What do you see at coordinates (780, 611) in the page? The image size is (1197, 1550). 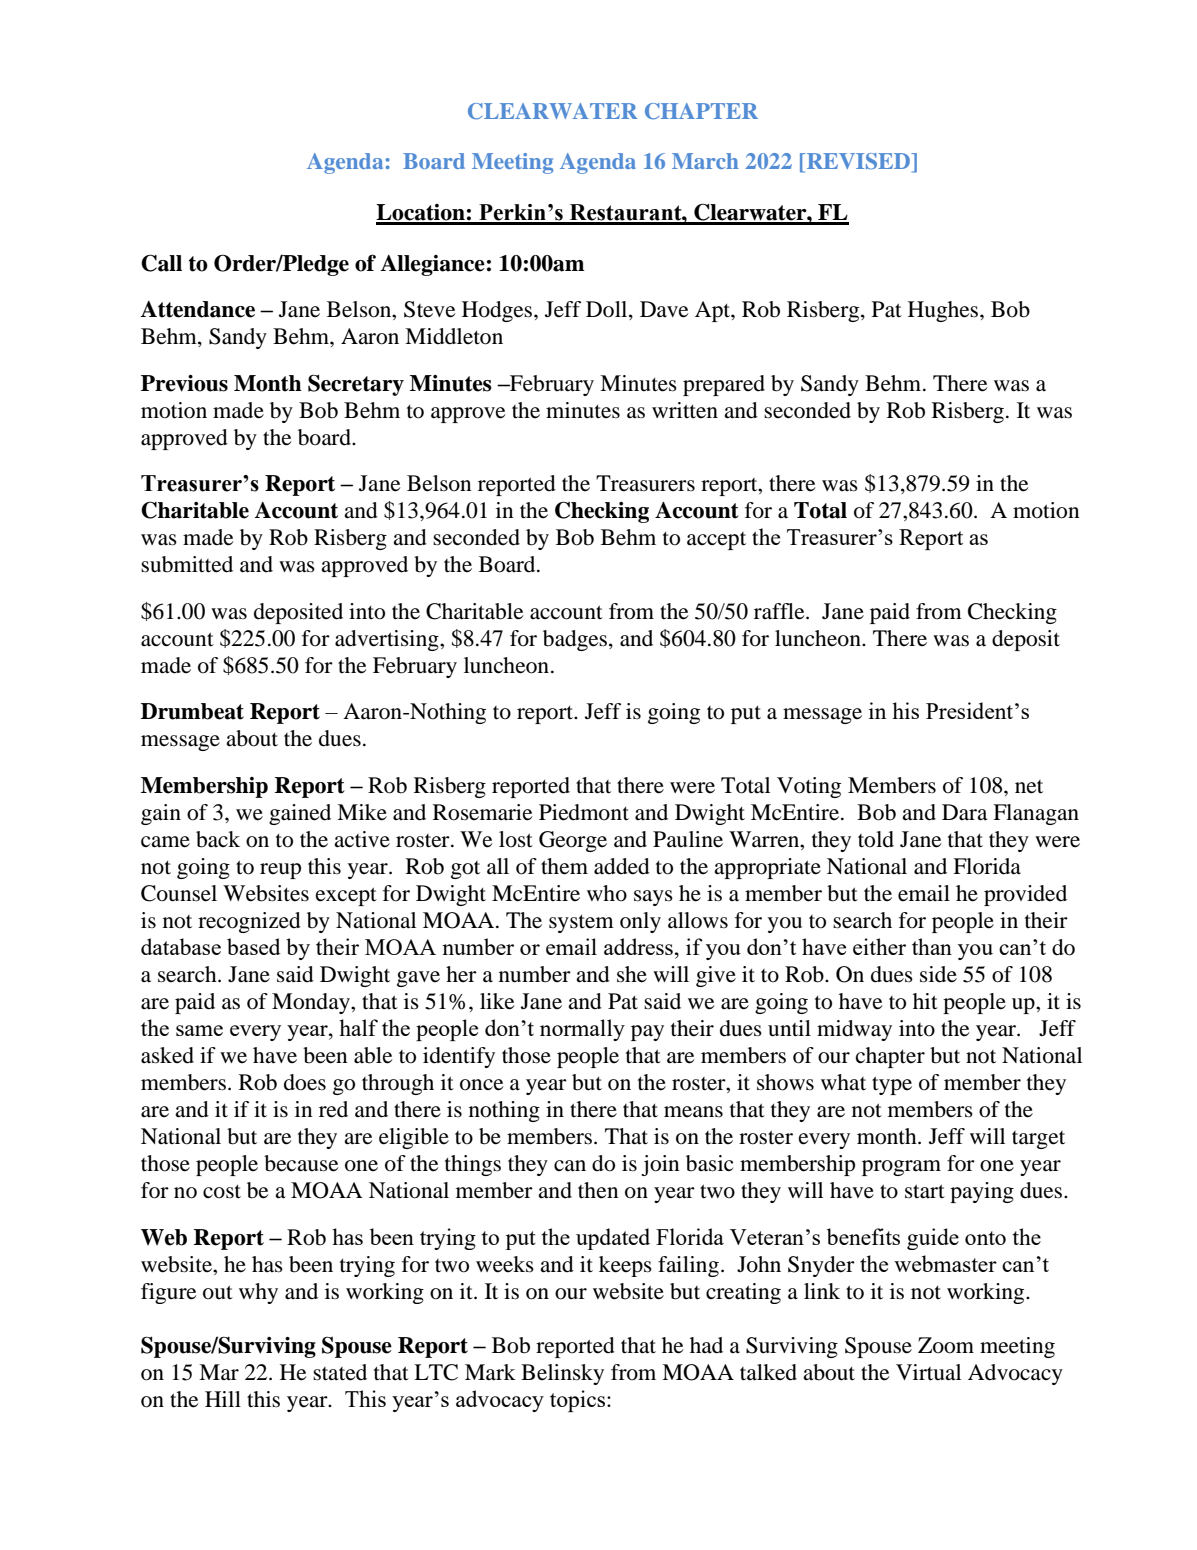 I see `raffle` at bounding box center [780, 611].
